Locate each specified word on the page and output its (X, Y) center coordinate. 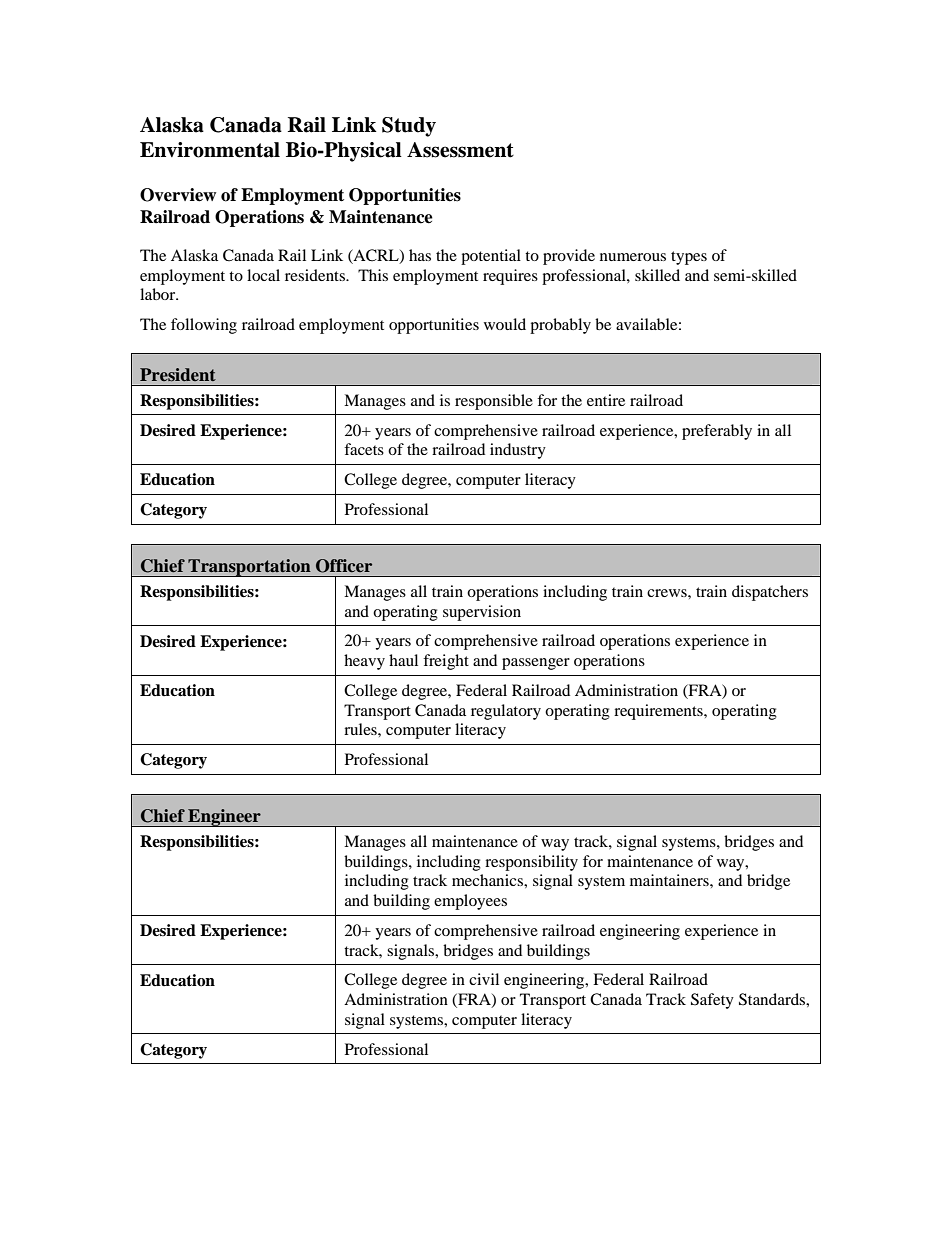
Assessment (460, 150)
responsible (494, 402)
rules (361, 729)
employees (470, 902)
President (178, 374)
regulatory (506, 712)
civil (484, 979)
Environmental (210, 150)
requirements (659, 712)
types (689, 258)
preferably (717, 432)
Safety (712, 1001)
